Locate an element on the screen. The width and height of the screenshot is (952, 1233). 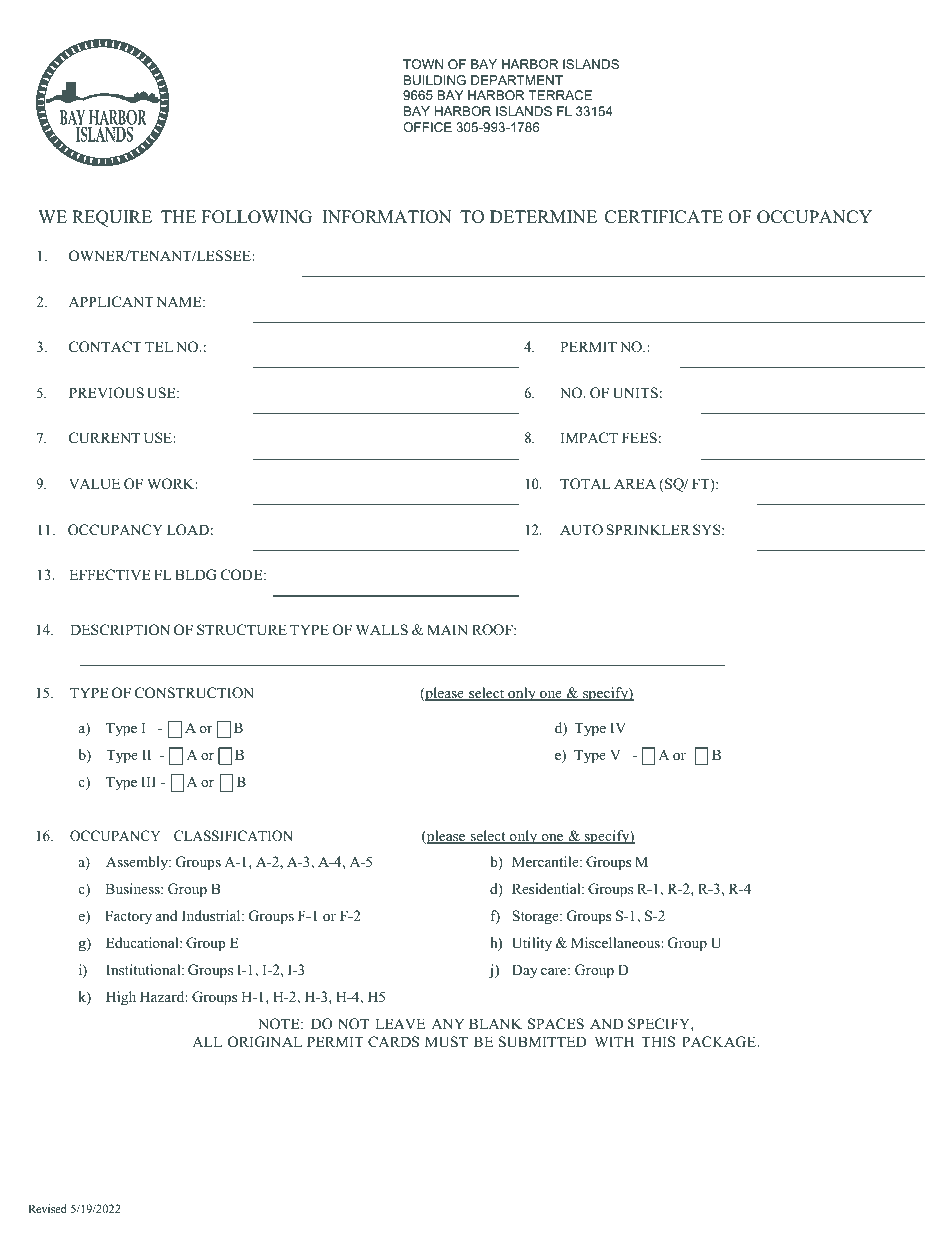
CURRENT is located at coordinates (104, 438).
